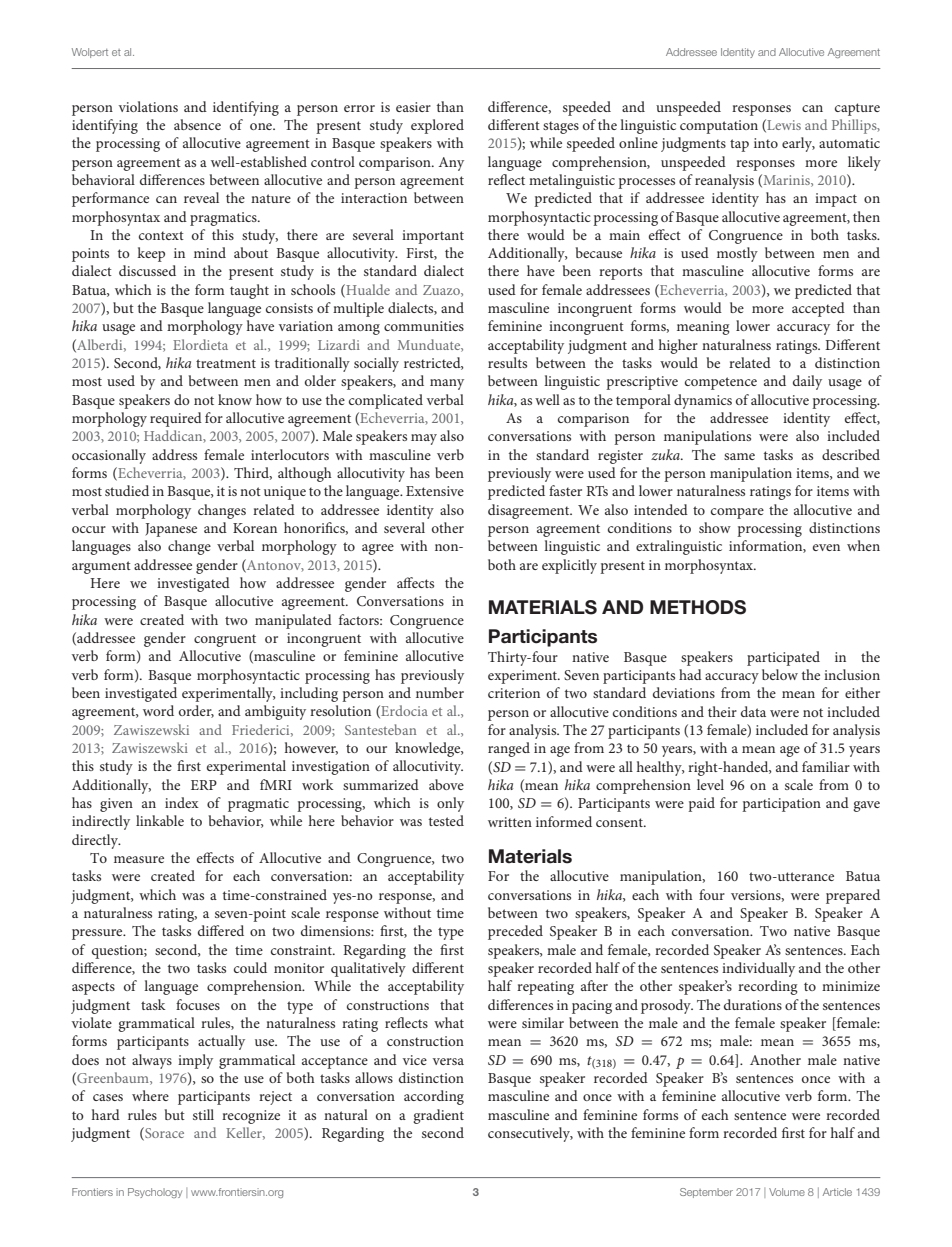 The width and height of the document is (952, 1247). I want to click on tested, so click(446, 820).
